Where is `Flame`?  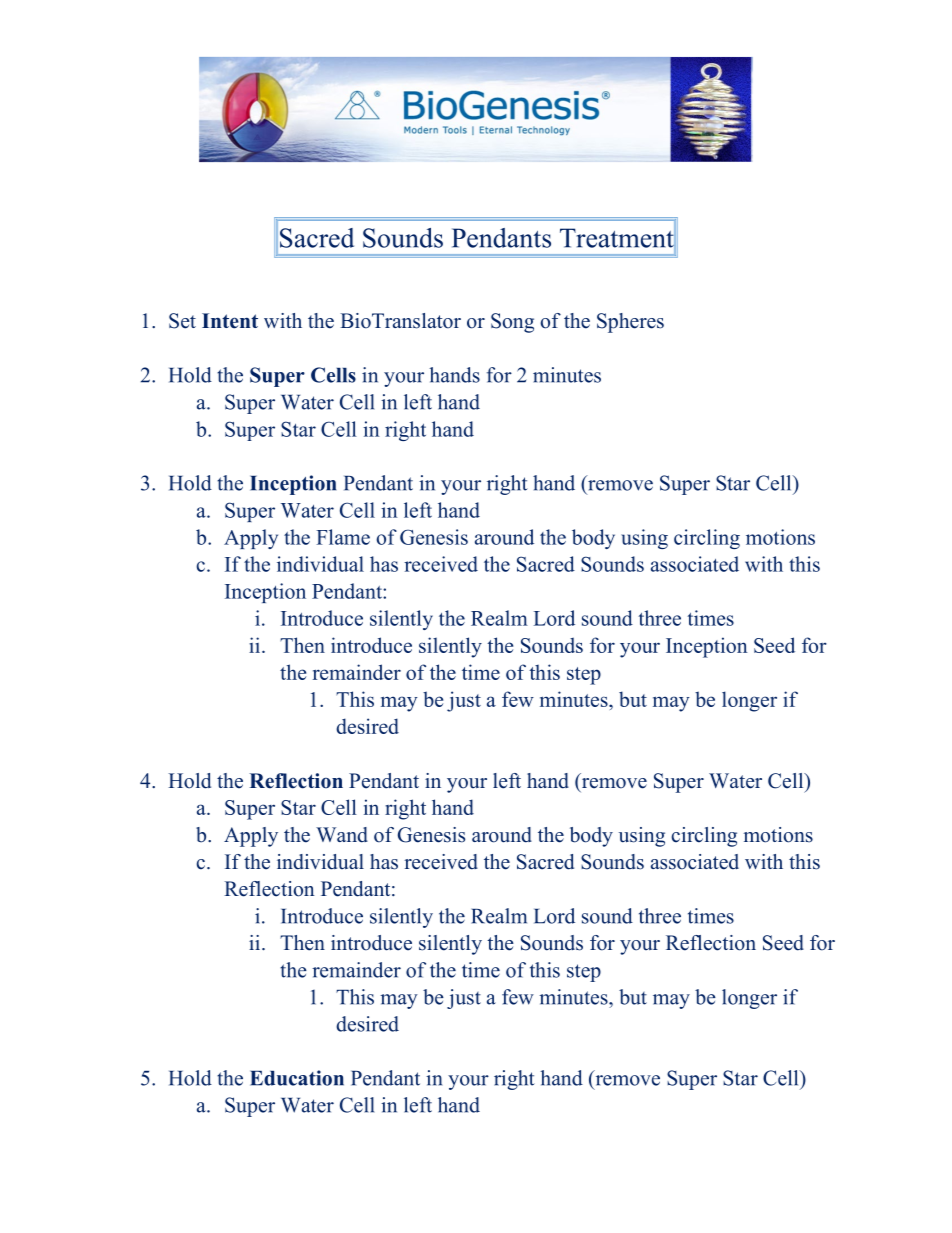
Flame is located at coordinates (343, 537).
